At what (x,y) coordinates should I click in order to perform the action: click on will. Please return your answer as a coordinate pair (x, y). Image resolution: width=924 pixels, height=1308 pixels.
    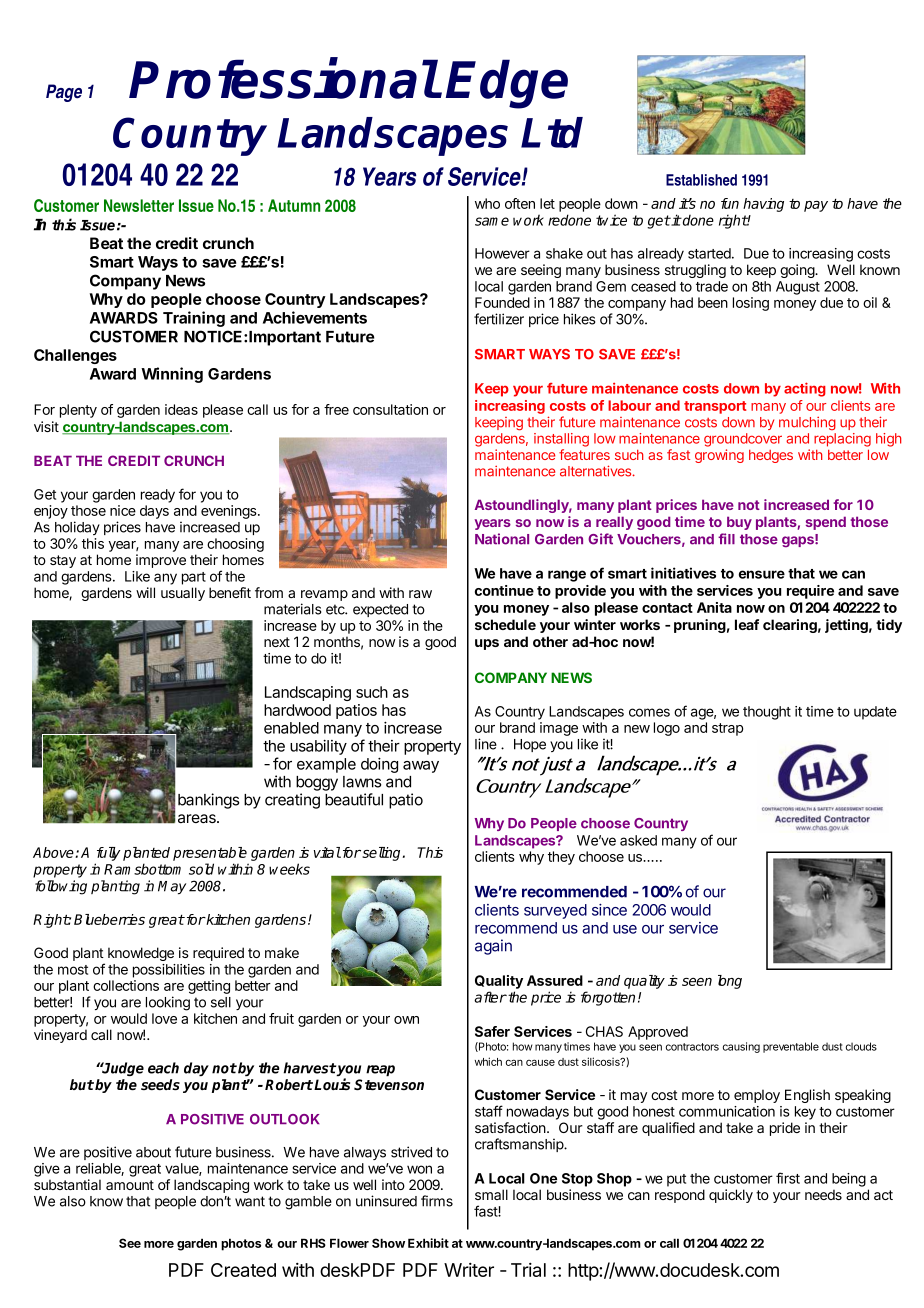
    Looking at the image, I should click on (145, 592).
